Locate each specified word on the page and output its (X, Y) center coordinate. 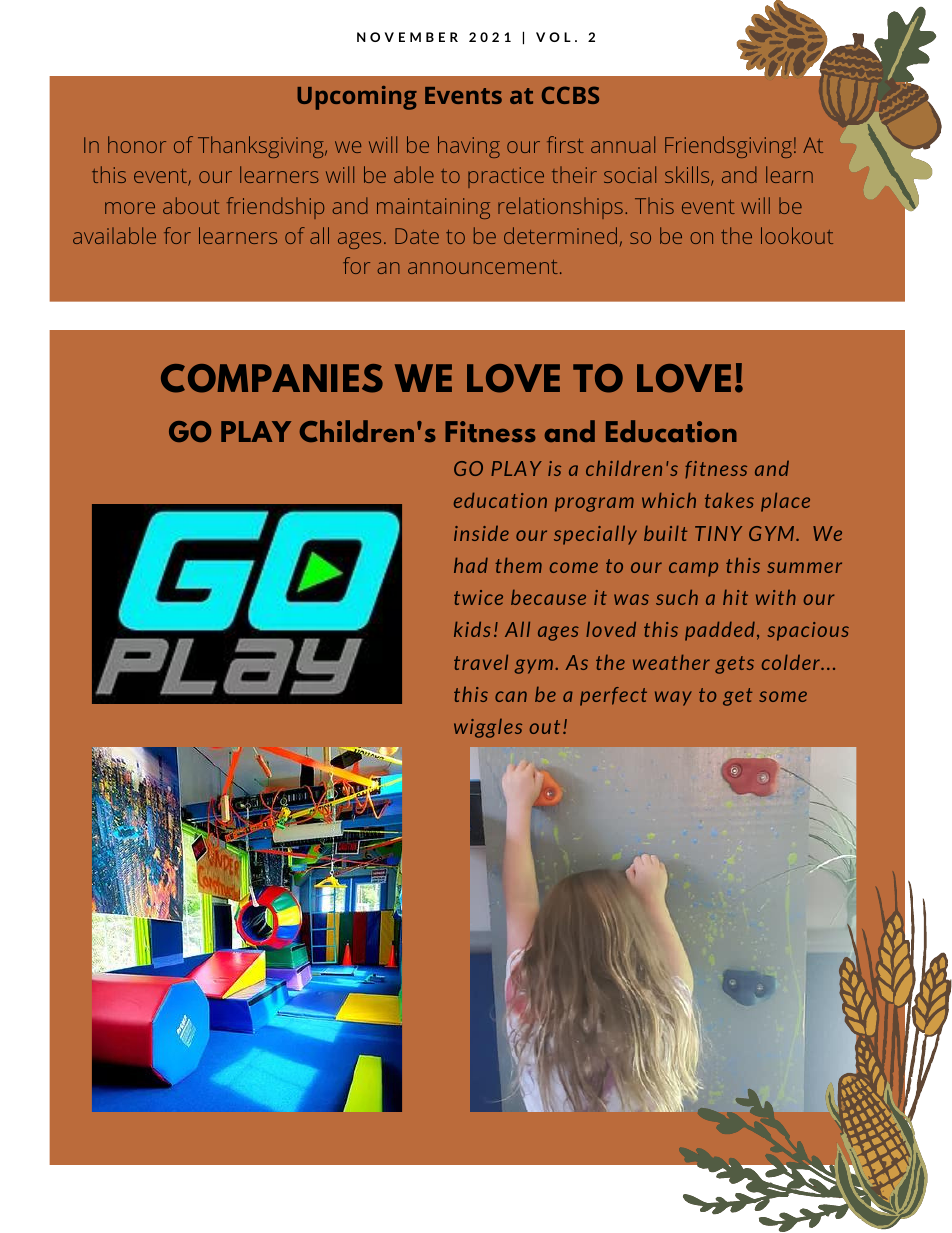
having (469, 147)
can (511, 696)
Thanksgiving (262, 147)
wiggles (488, 728)
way (673, 698)
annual (623, 144)
